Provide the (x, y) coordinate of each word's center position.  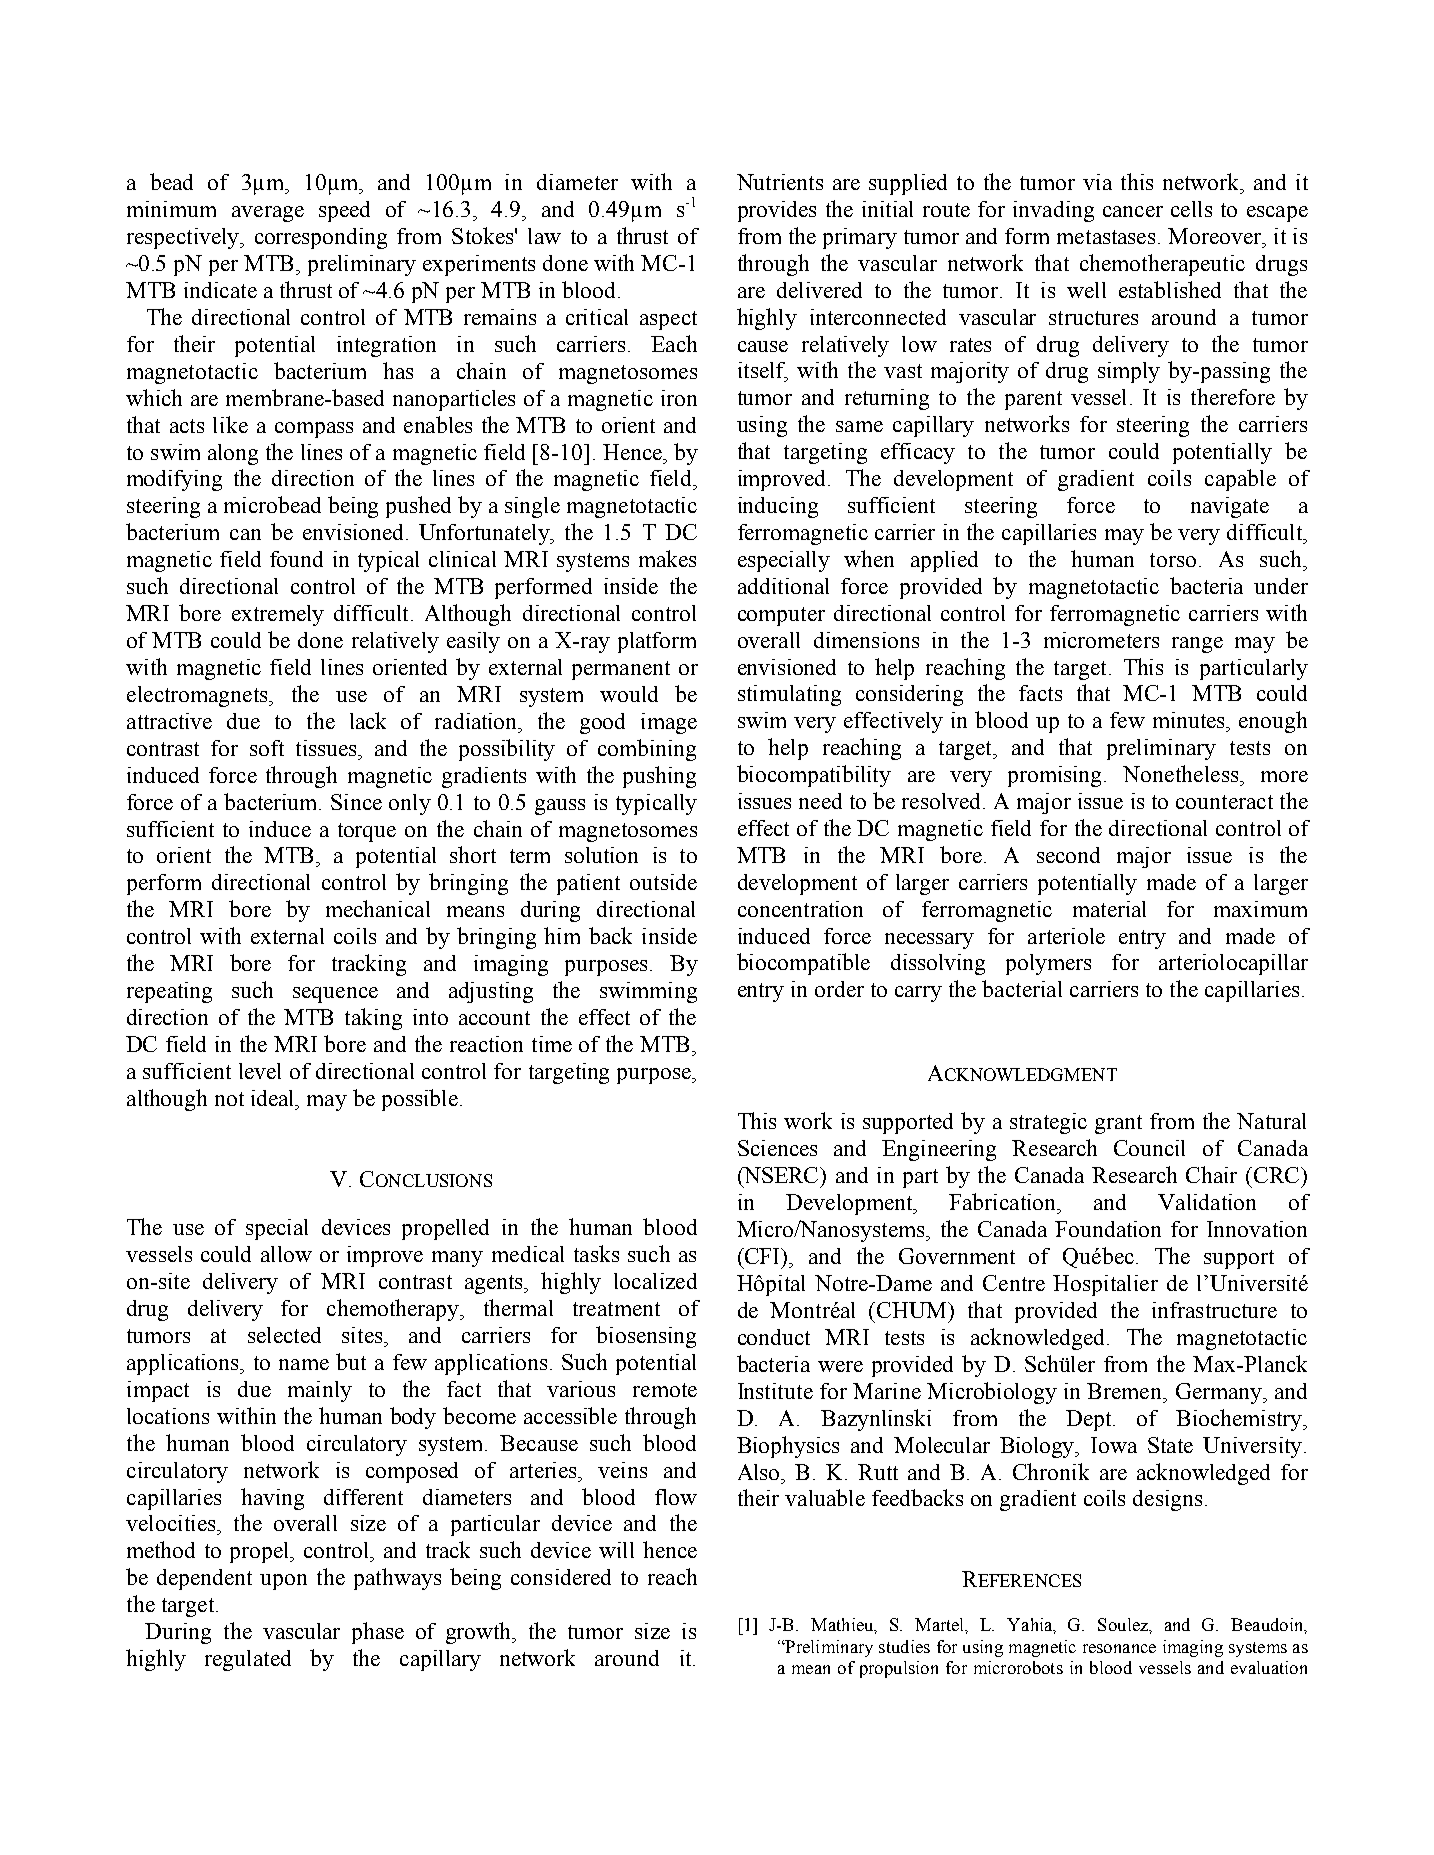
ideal (274, 1098)
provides (777, 211)
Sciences (777, 1148)
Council (1149, 1148)
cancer (1133, 211)
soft (267, 748)
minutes (1190, 720)
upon (283, 1582)
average (268, 214)
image (669, 723)
